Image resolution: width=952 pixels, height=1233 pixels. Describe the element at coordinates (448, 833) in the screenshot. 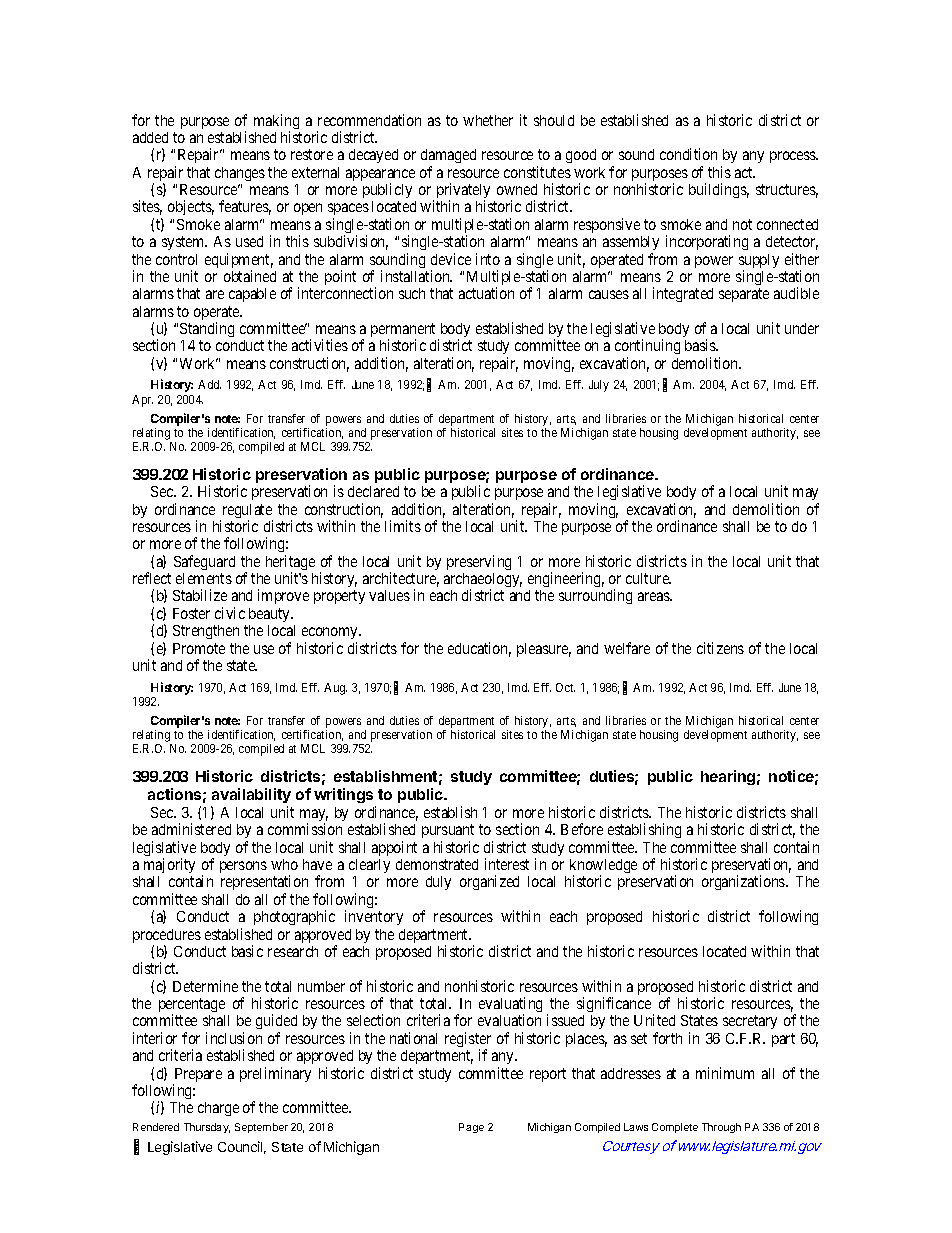

I see `pursuant` at that location.
